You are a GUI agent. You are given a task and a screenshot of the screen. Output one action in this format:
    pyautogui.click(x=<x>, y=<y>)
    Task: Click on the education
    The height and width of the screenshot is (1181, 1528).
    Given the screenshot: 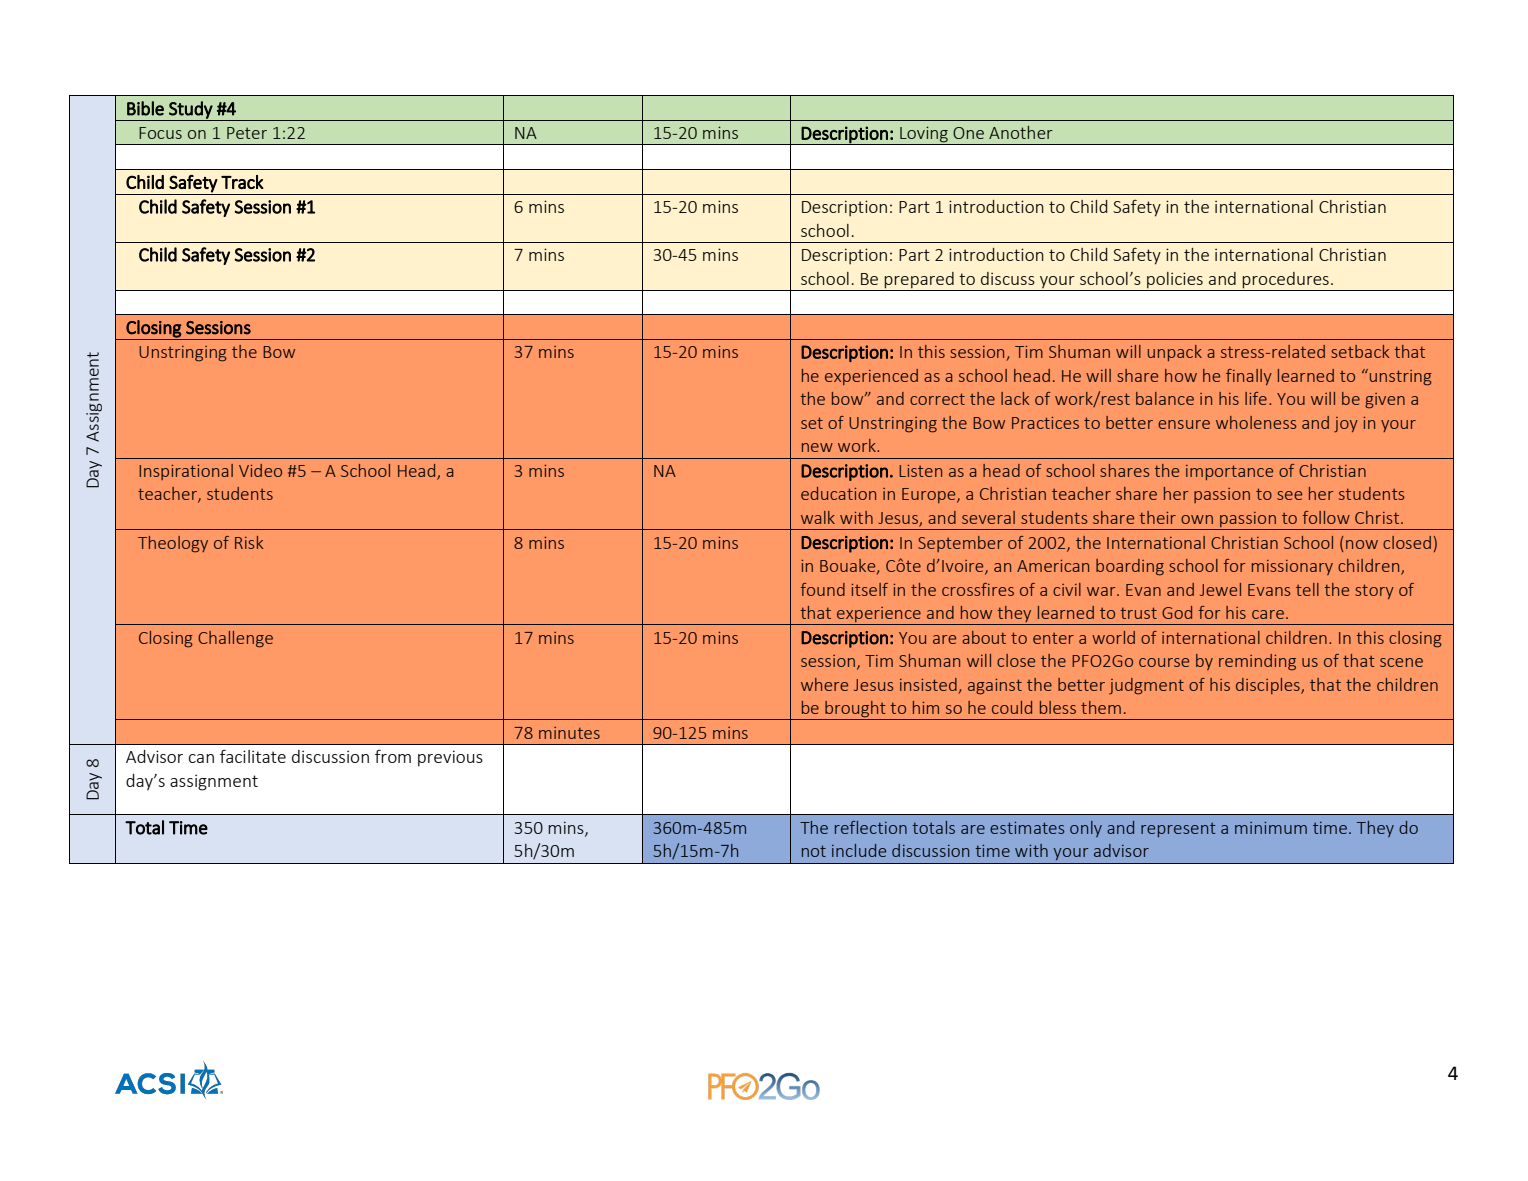 What is the action you would take?
    pyautogui.click(x=838, y=493)
